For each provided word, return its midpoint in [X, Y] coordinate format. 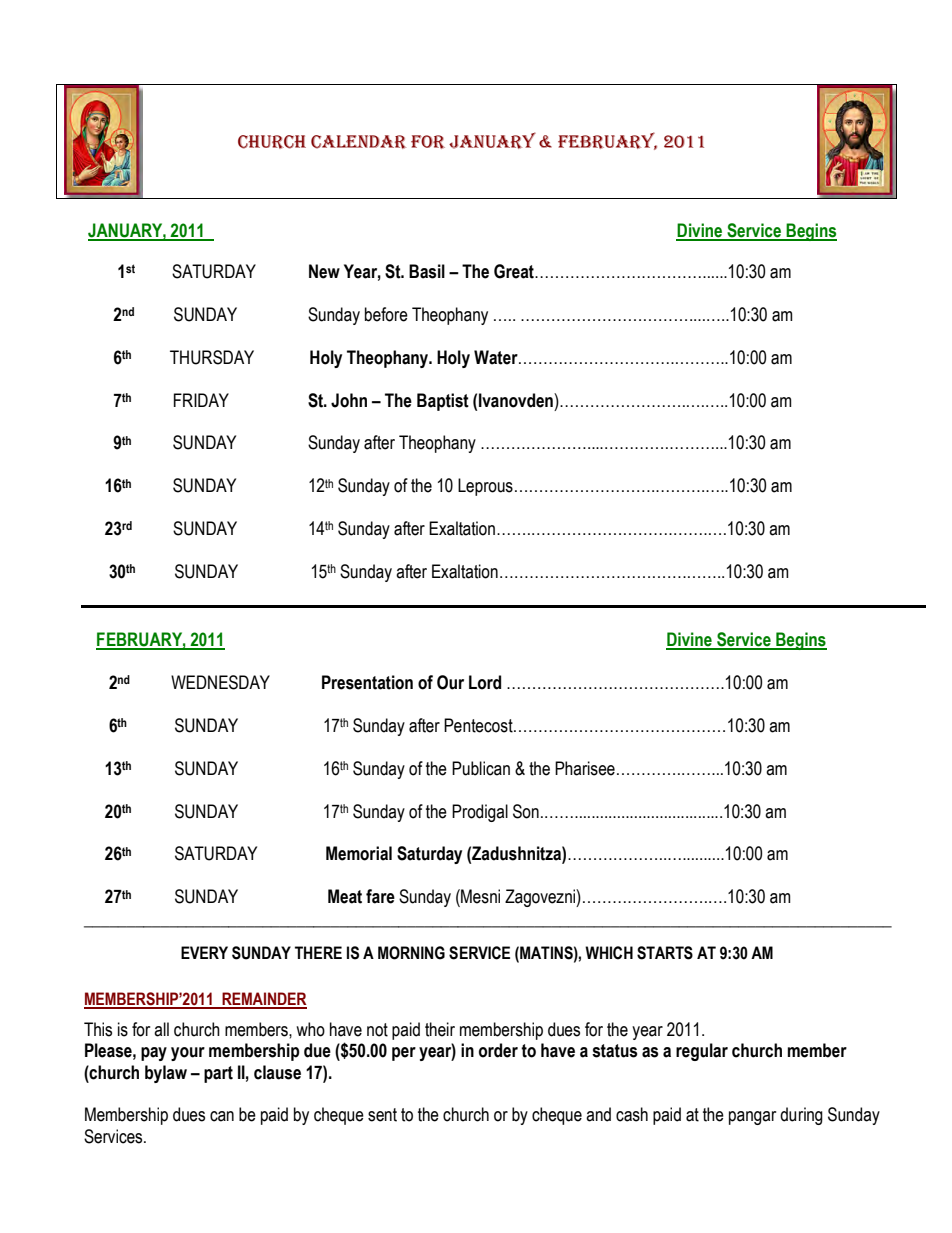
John [349, 400]
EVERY [204, 952]
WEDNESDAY [220, 682]
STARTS [665, 953]
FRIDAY [201, 400]
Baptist [443, 402]
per [404, 1054]
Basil [427, 271]
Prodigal [480, 813]
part [218, 1074]
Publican [481, 768]
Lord [485, 682]
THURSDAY [212, 357]
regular [702, 1052]
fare [380, 896]
